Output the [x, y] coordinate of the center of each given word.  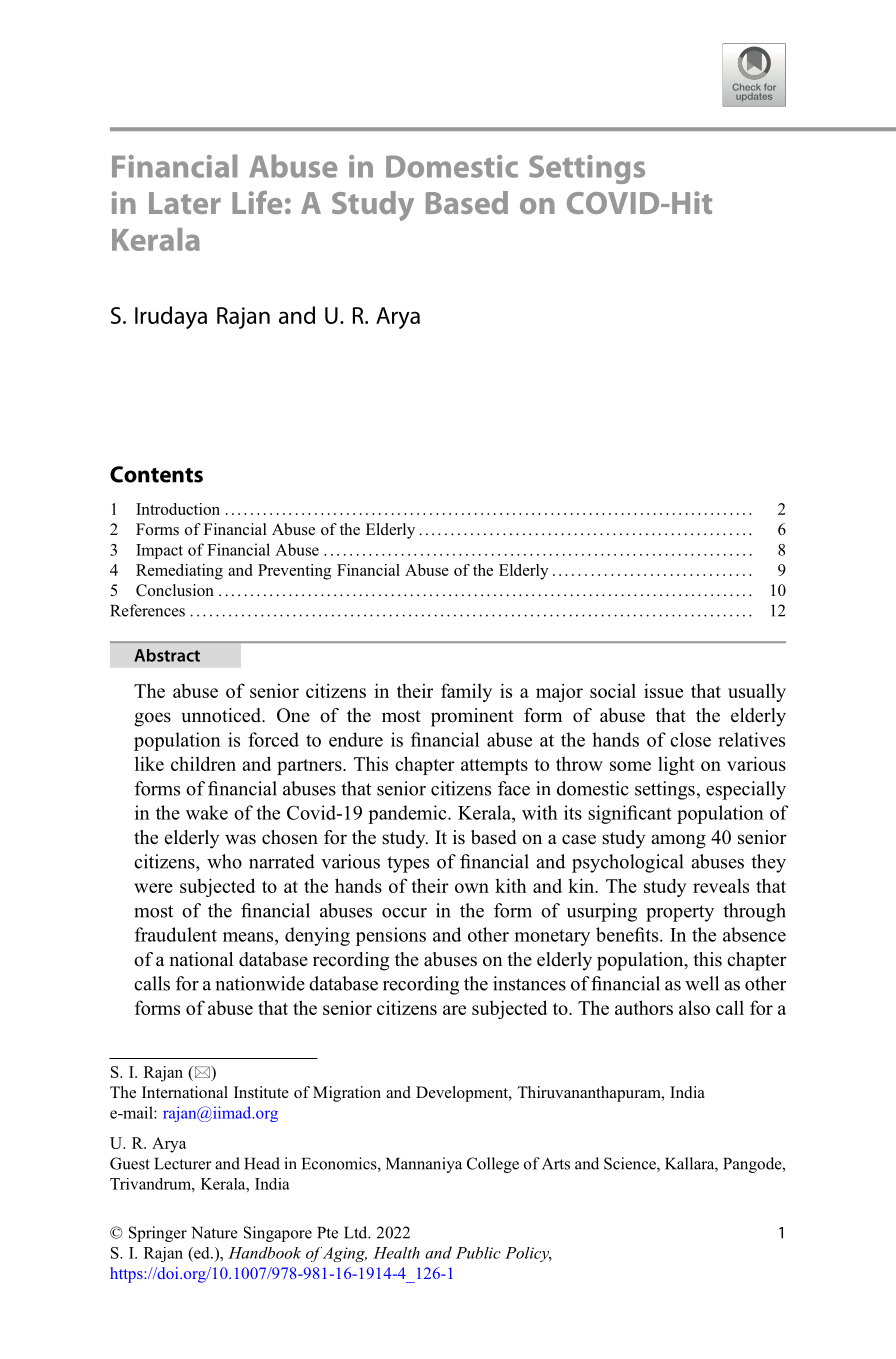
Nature [215, 1233]
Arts [556, 1163]
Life [257, 202]
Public [478, 1253]
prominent [472, 717]
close [690, 739]
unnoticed [222, 715]
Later [185, 203]
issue [663, 690]
